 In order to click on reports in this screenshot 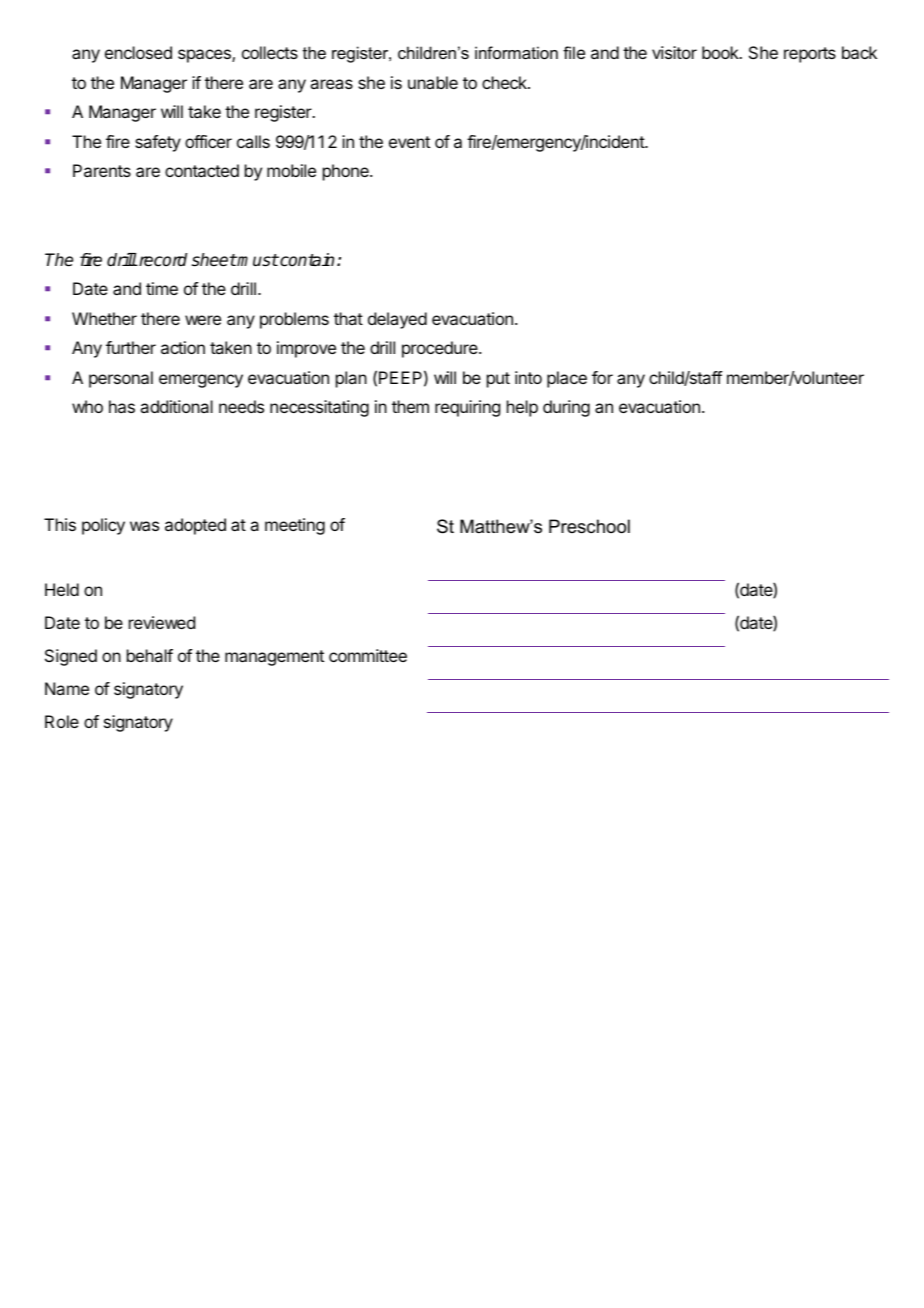, I will do `click(810, 55)`.
